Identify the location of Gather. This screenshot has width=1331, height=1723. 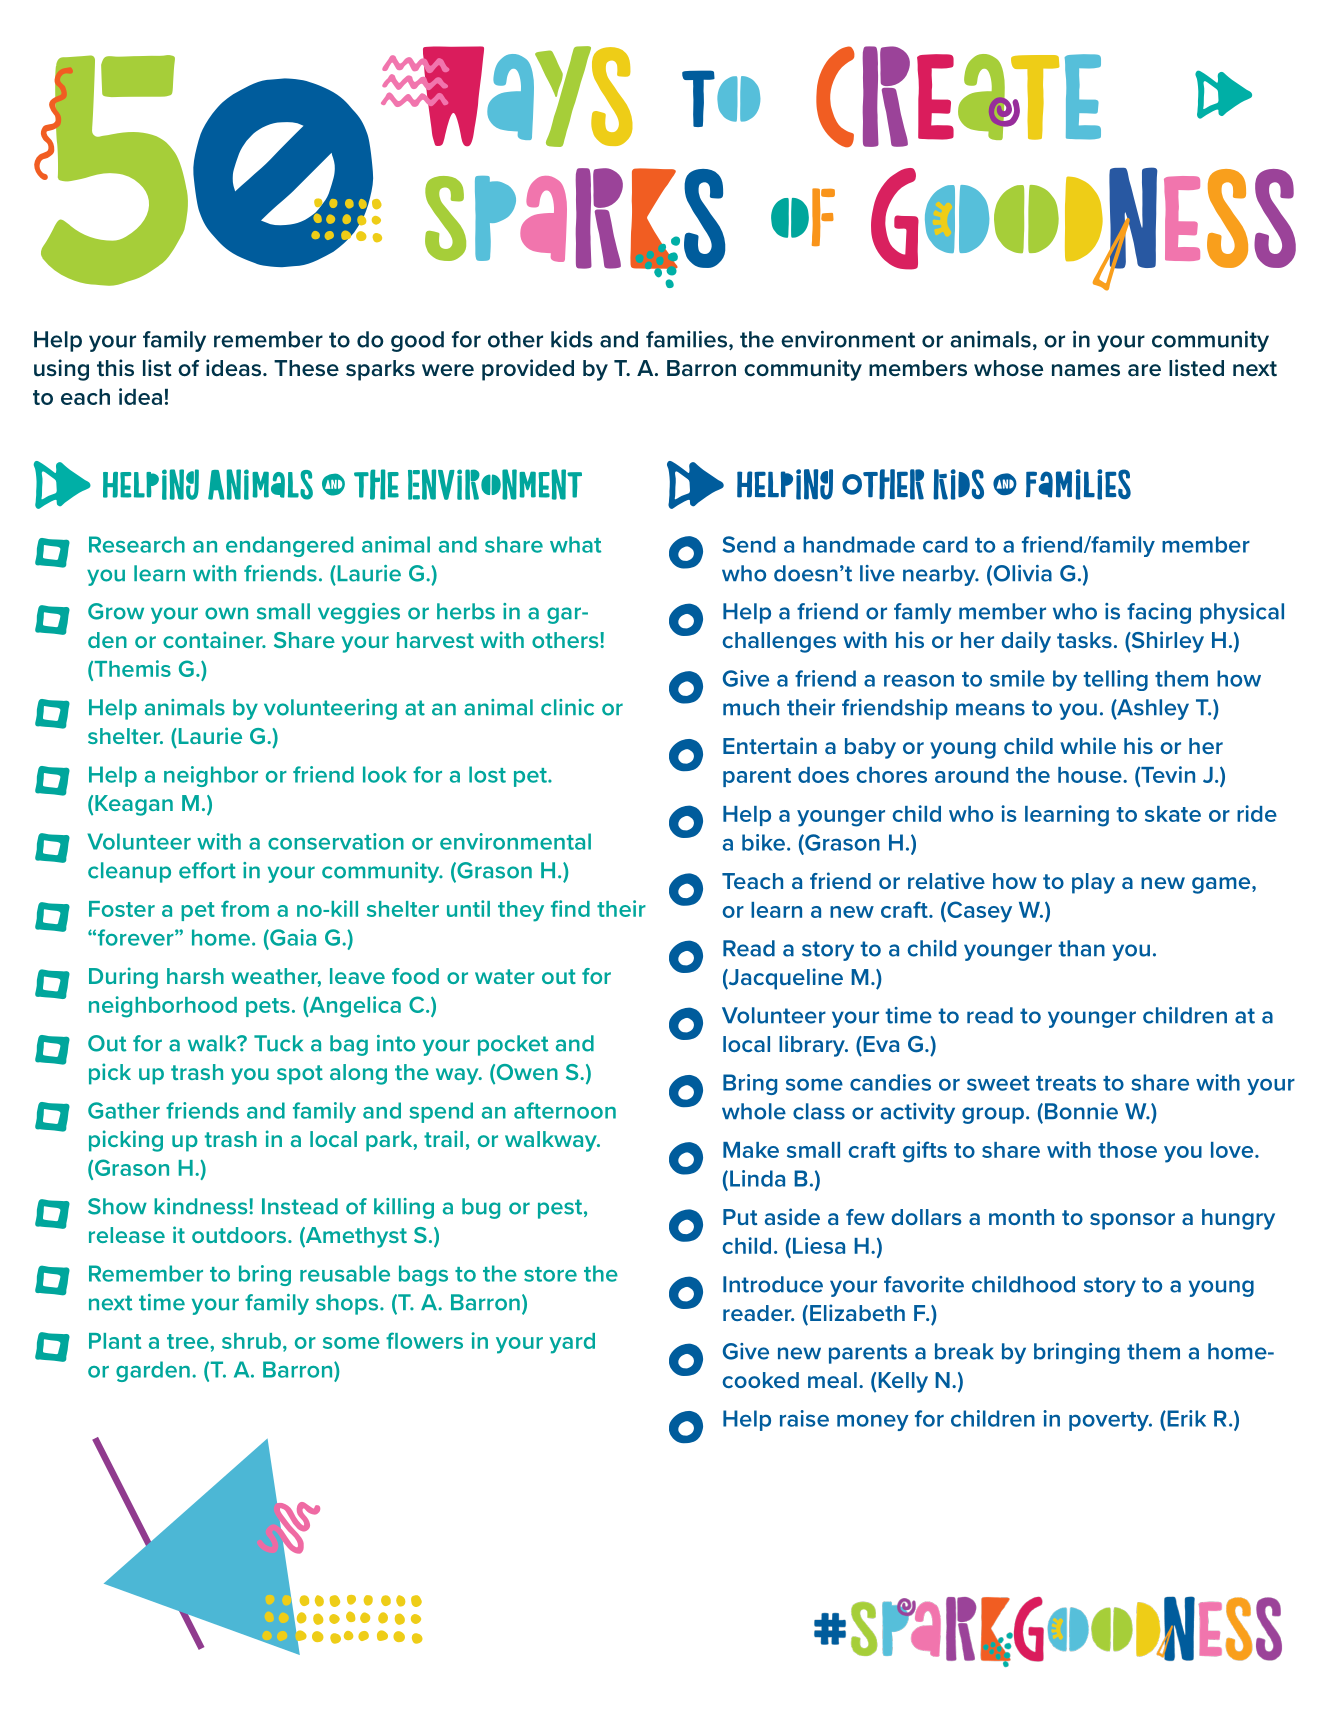
(124, 1110).
